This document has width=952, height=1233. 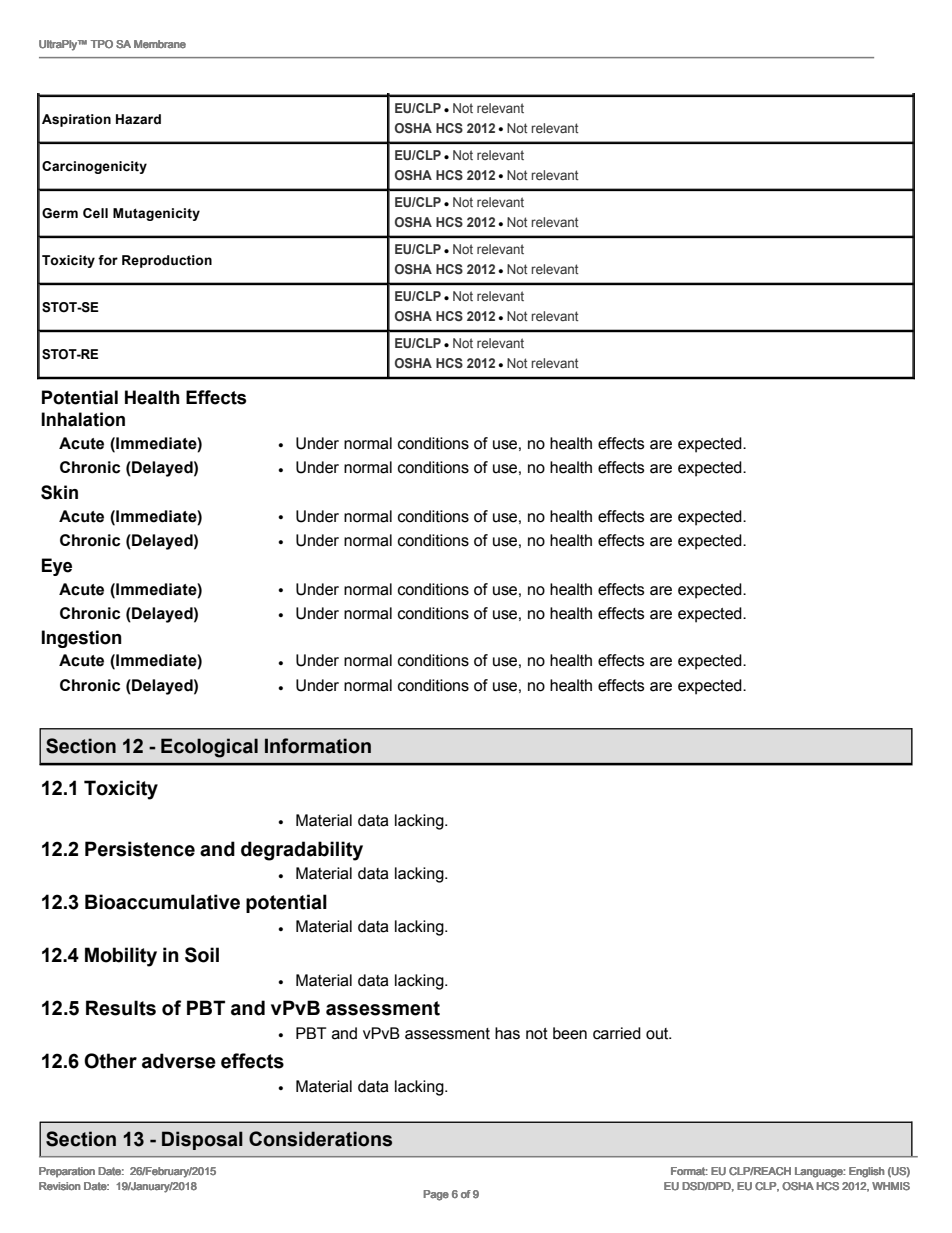 I want to click on Disposal, so click(x=202, y=1140).
